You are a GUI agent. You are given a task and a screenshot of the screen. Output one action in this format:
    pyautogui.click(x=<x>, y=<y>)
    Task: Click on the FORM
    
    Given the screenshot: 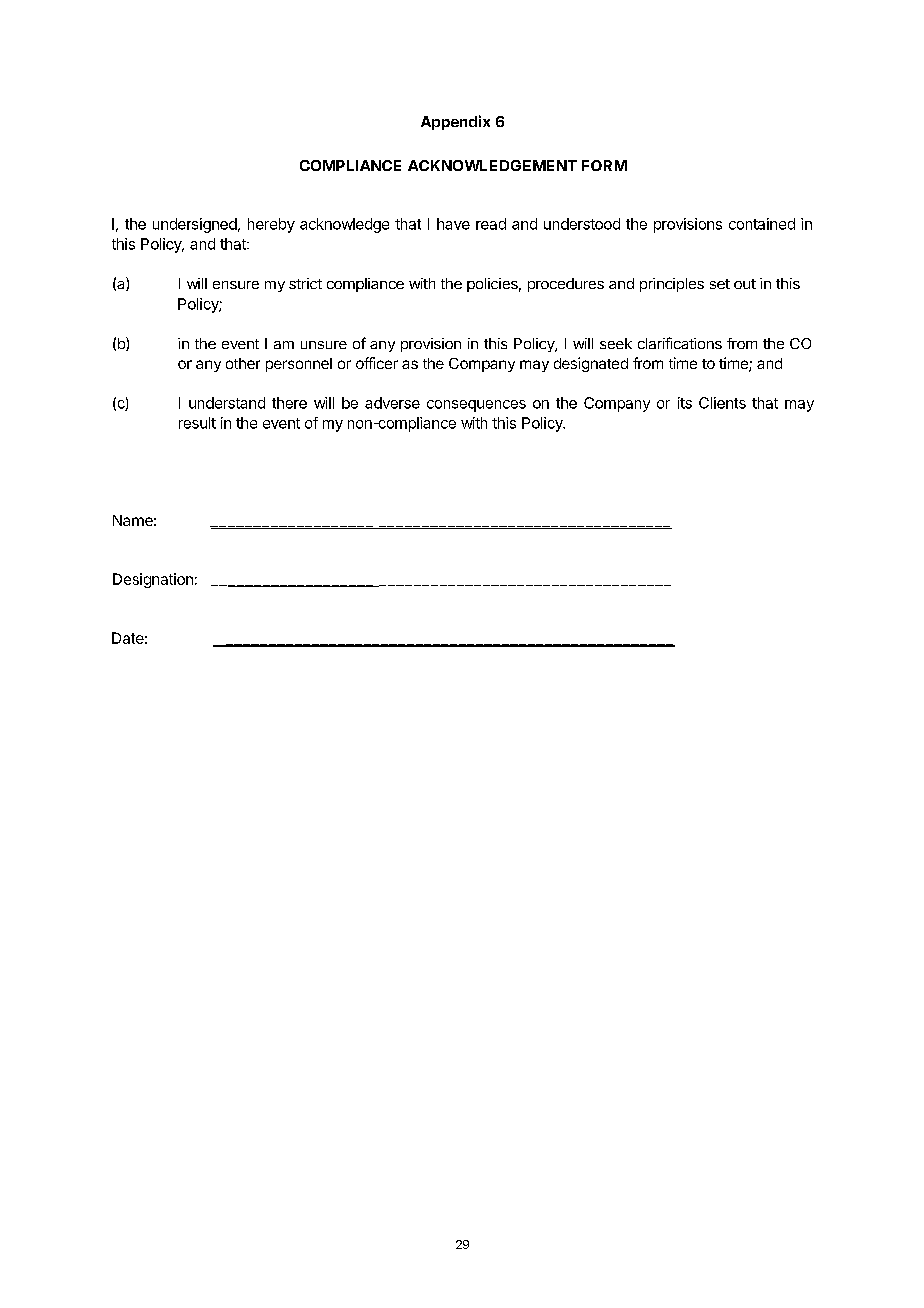 What is the action you would take?
    pyautogui.click(x=604, y=165)
